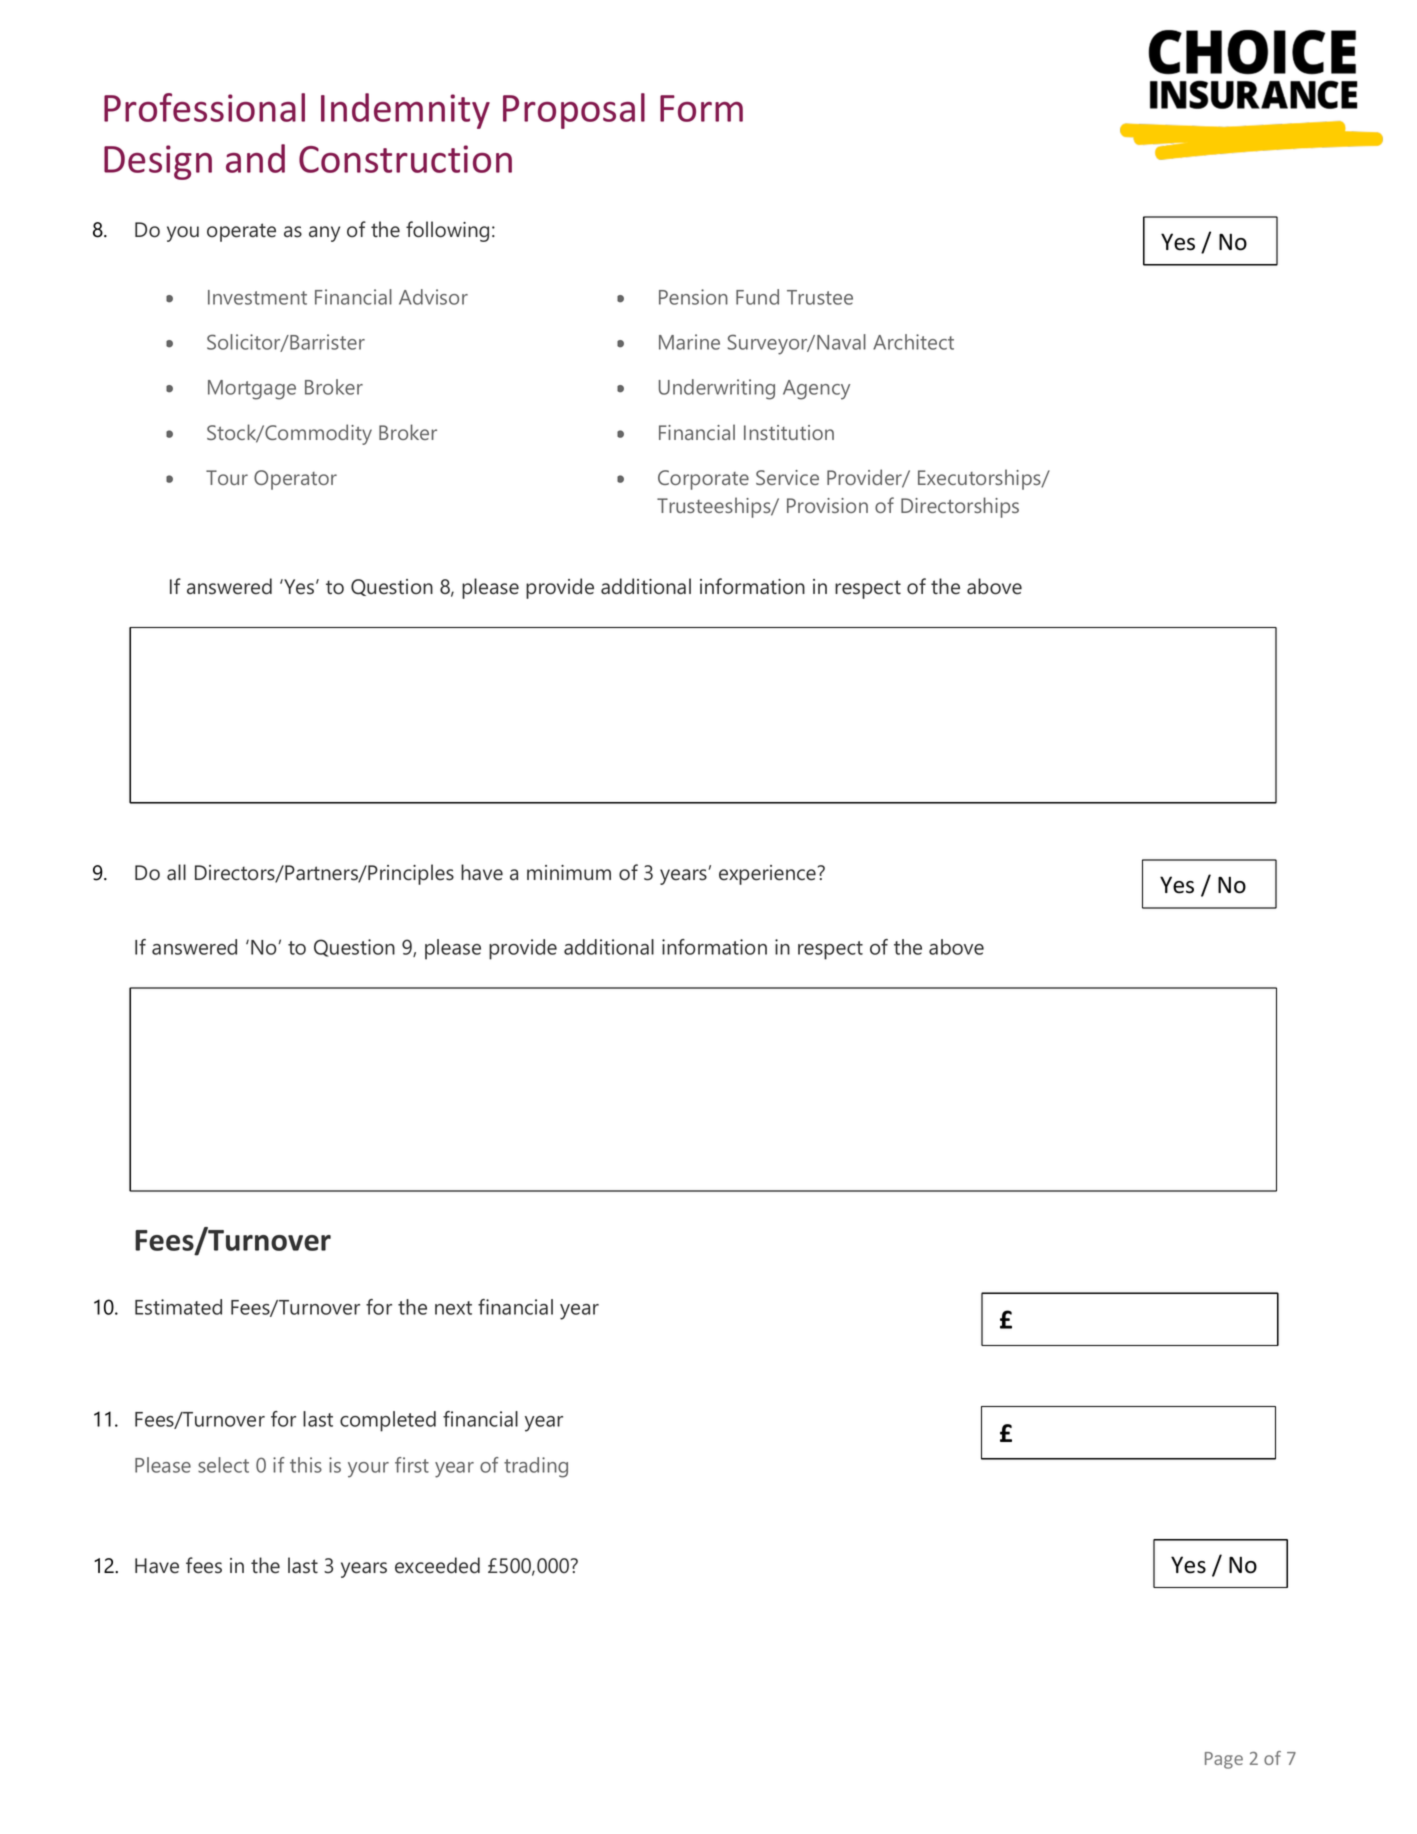 Image resolution: width=1417 pixels, height=1834 pixels. I want to click on trading, so click(536, 1467).
